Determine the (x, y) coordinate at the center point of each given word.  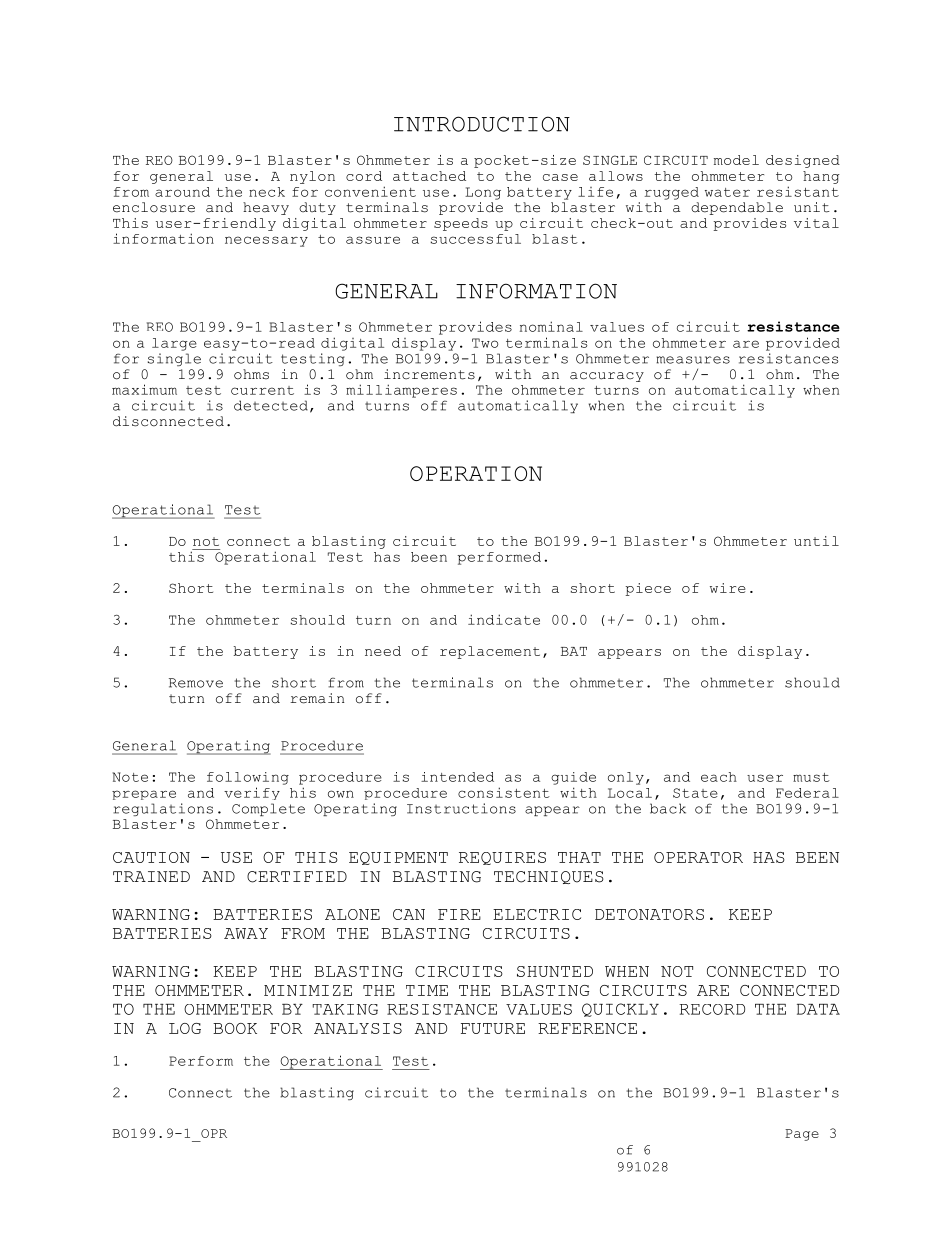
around (182, 192)
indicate (504, 619)
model (736, 160)
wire (728, 588)
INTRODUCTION (482, 124)
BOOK (235, 1028)
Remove (196, 683)
